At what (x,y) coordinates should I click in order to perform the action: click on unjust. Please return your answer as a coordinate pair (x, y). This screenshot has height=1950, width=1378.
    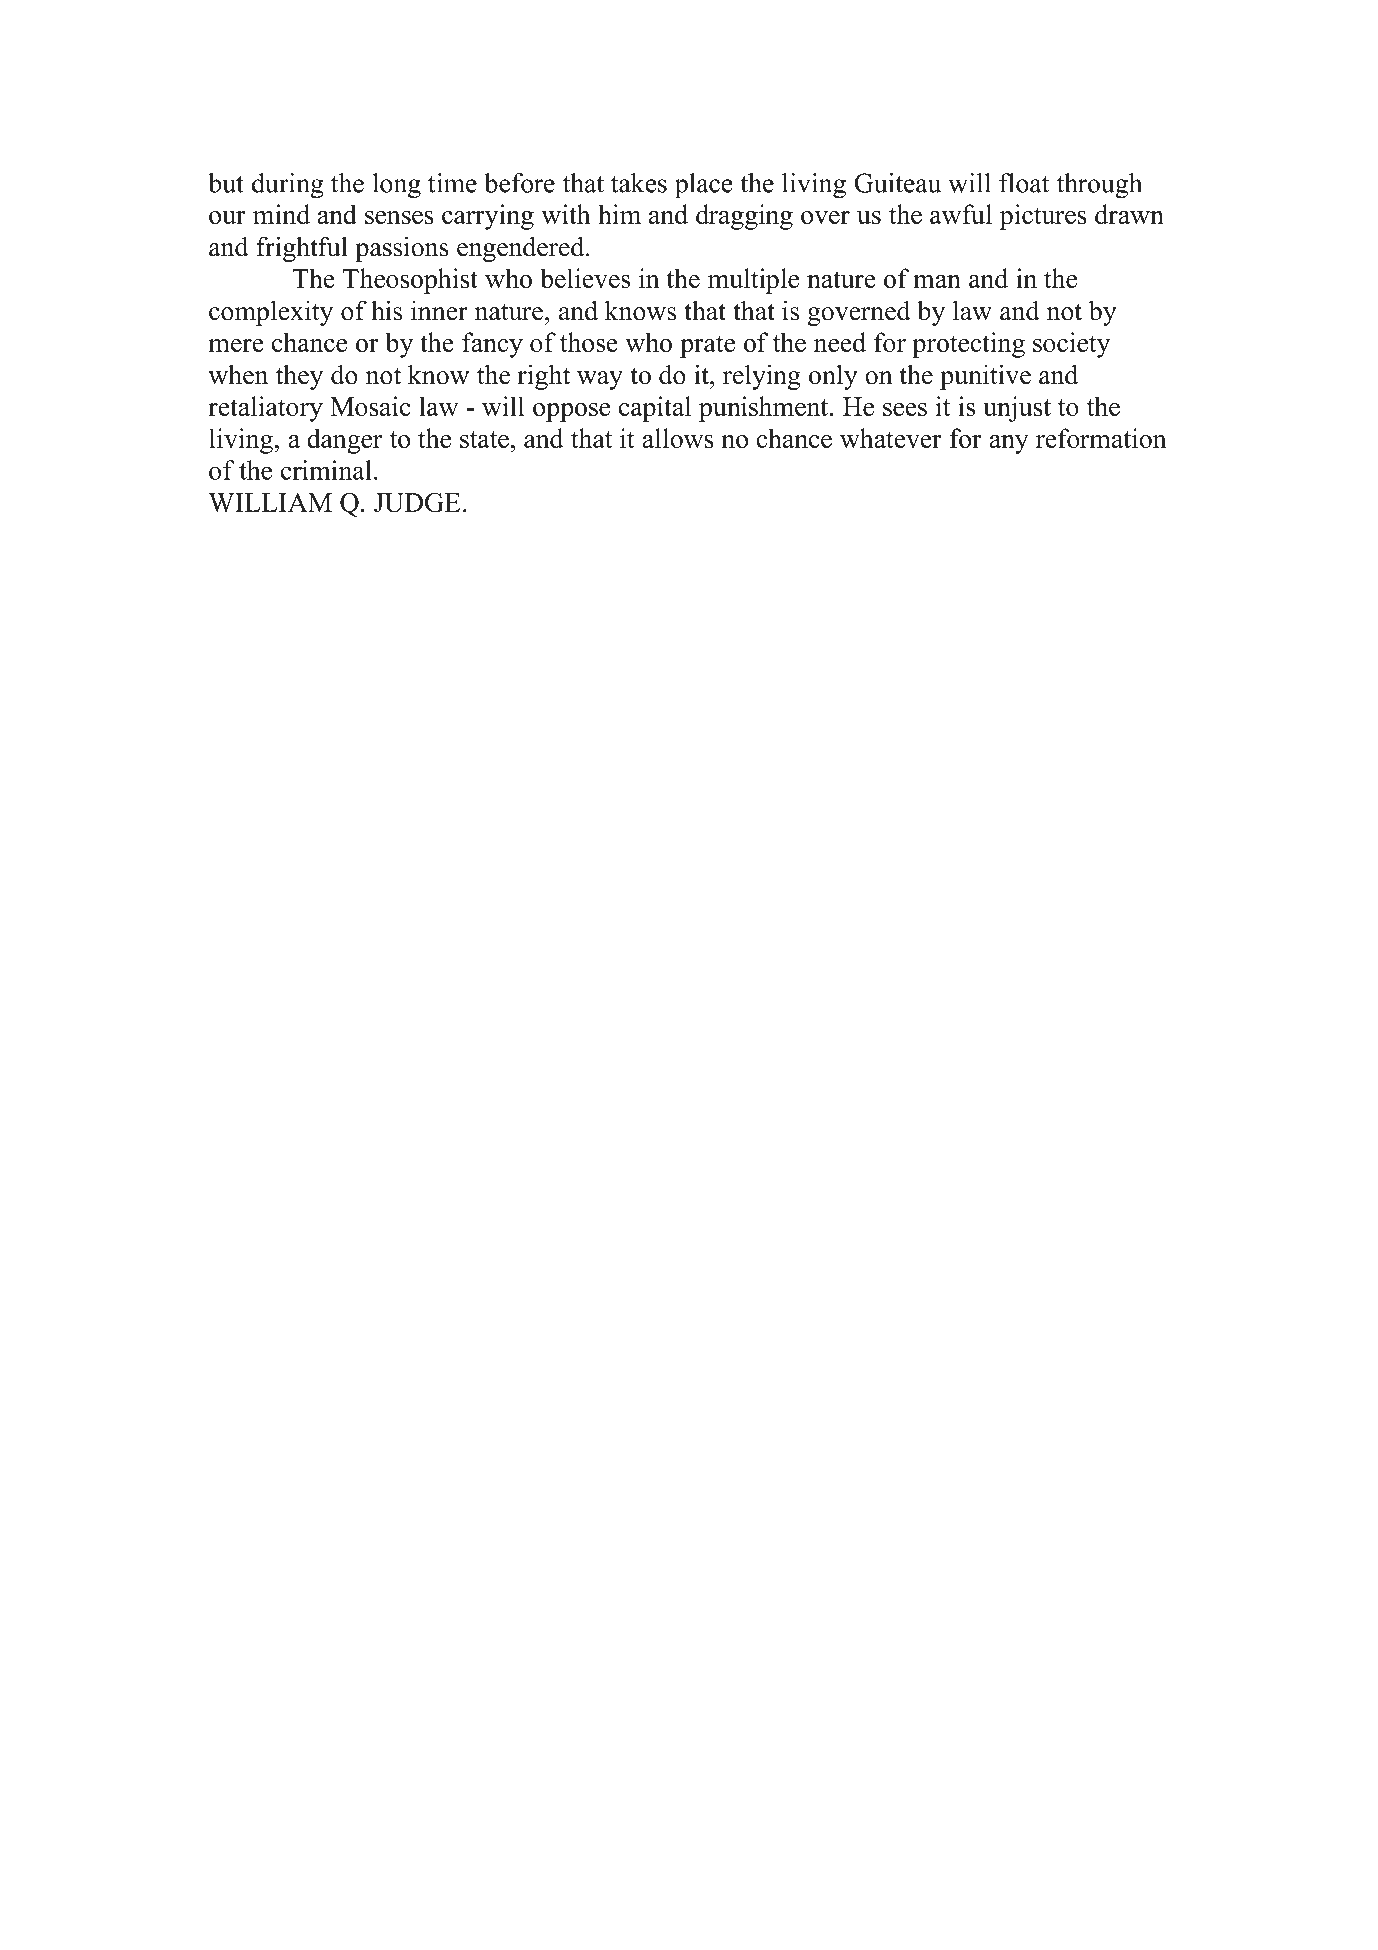
    Looking at the image, I should click on (1017, 409).
